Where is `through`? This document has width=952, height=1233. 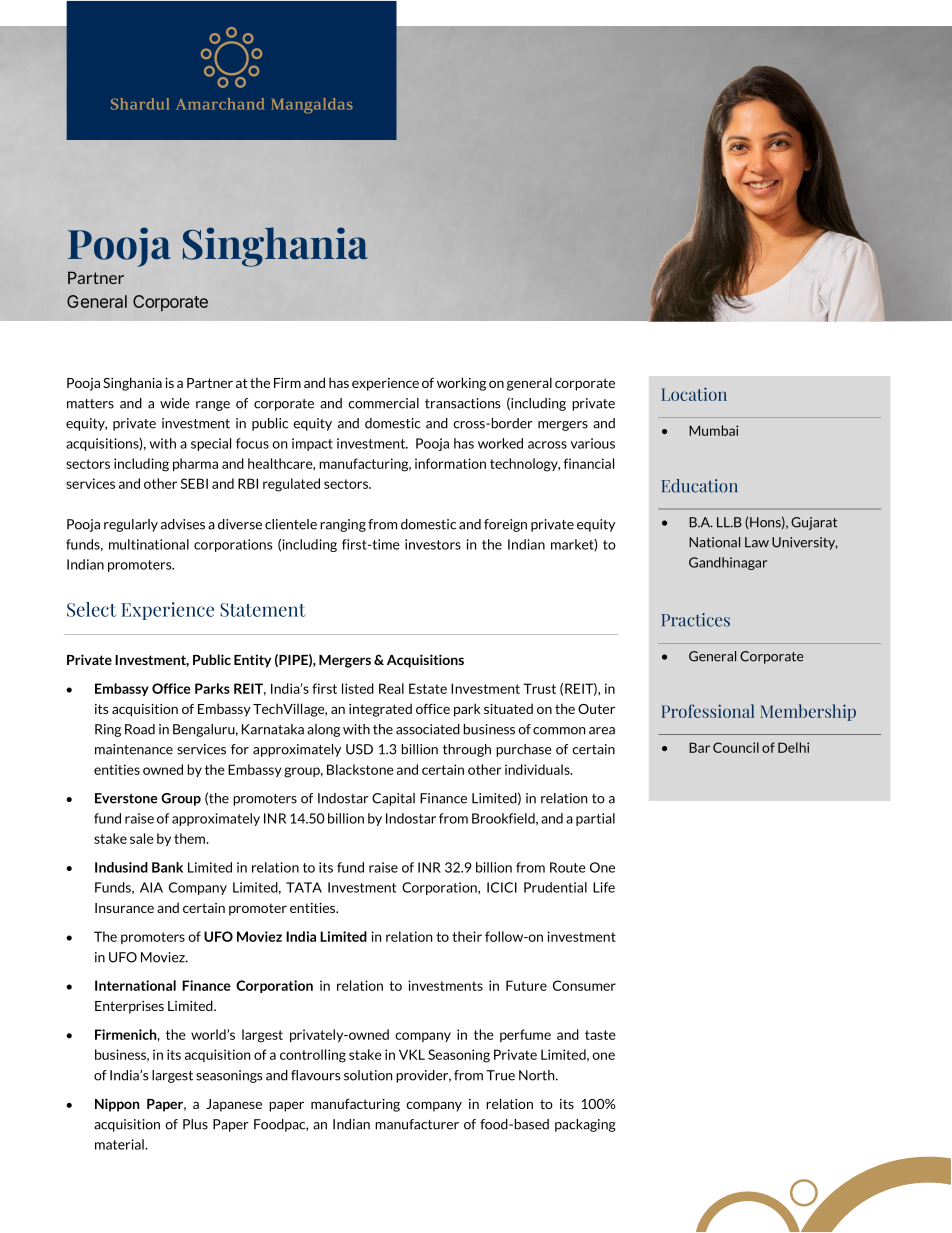 through is located at coordinates (467, 750).
